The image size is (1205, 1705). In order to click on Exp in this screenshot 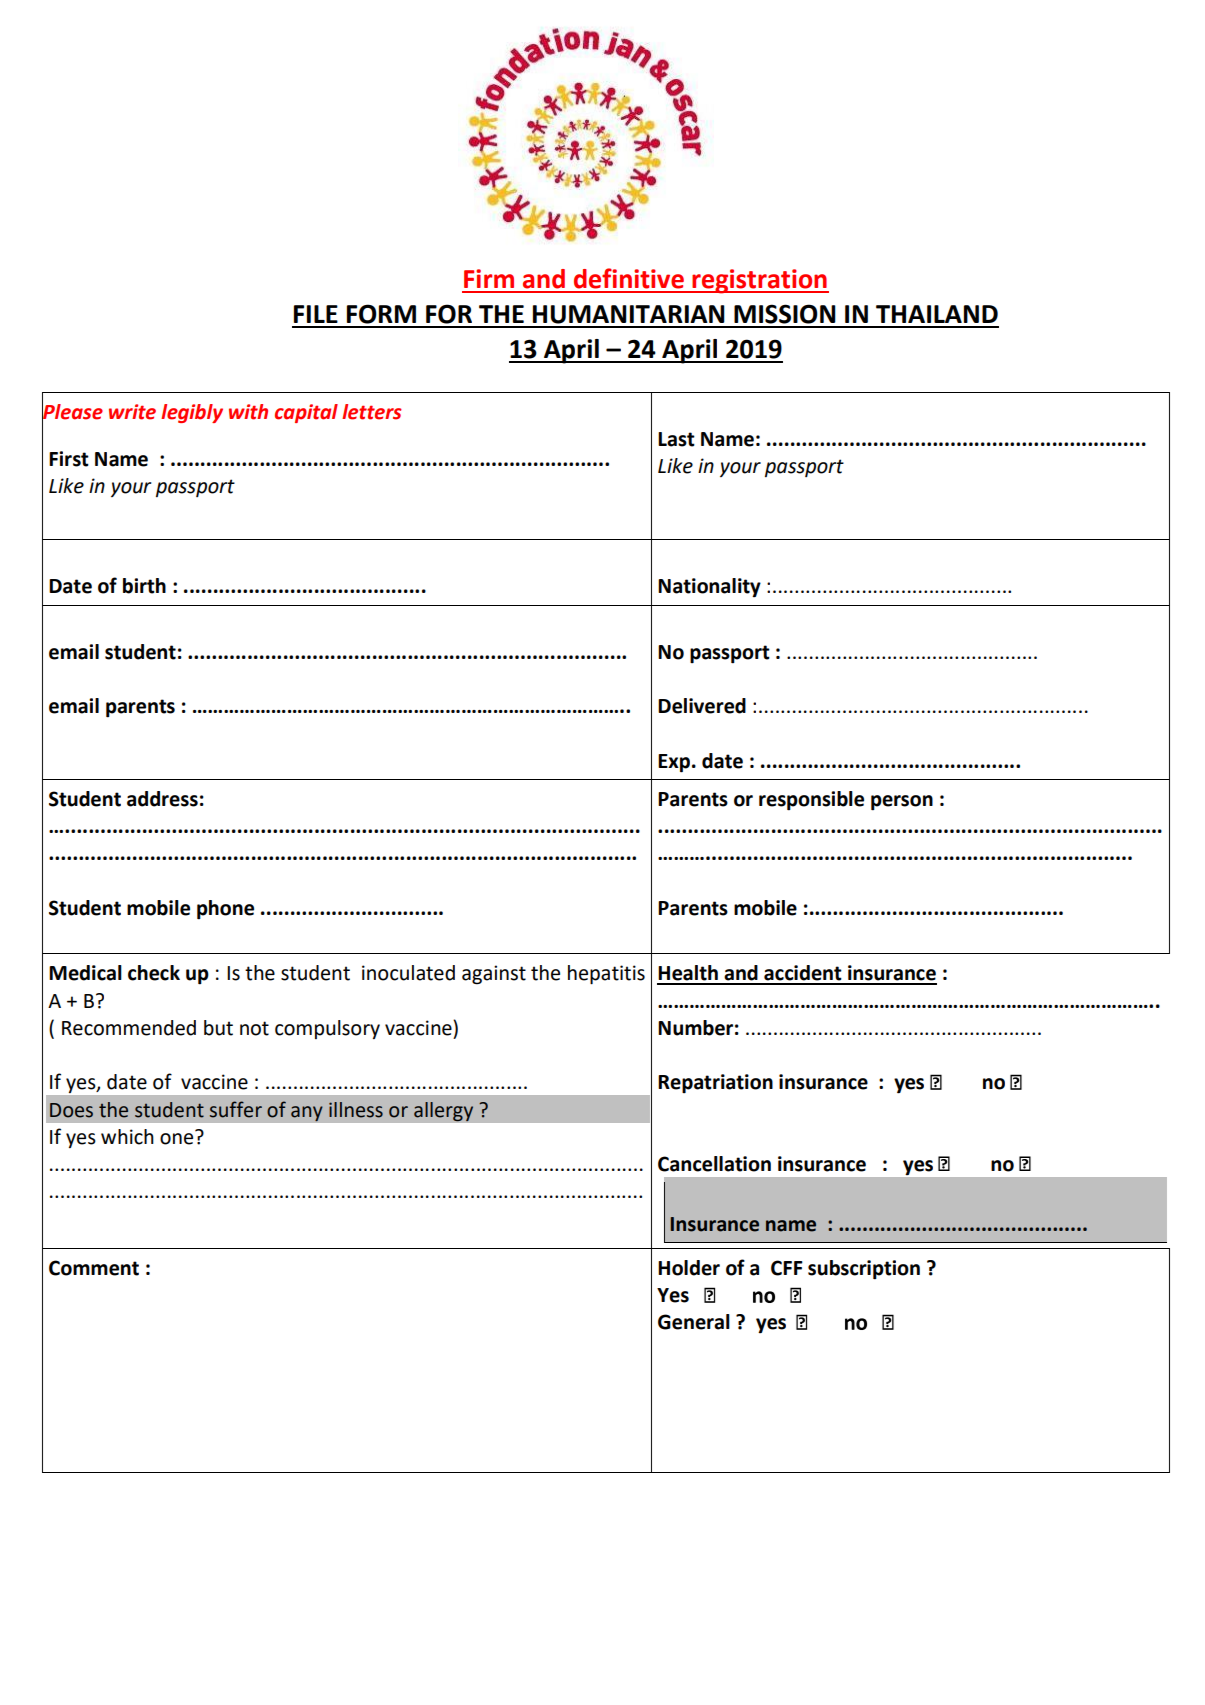, I will do `click(674, 763)`.
